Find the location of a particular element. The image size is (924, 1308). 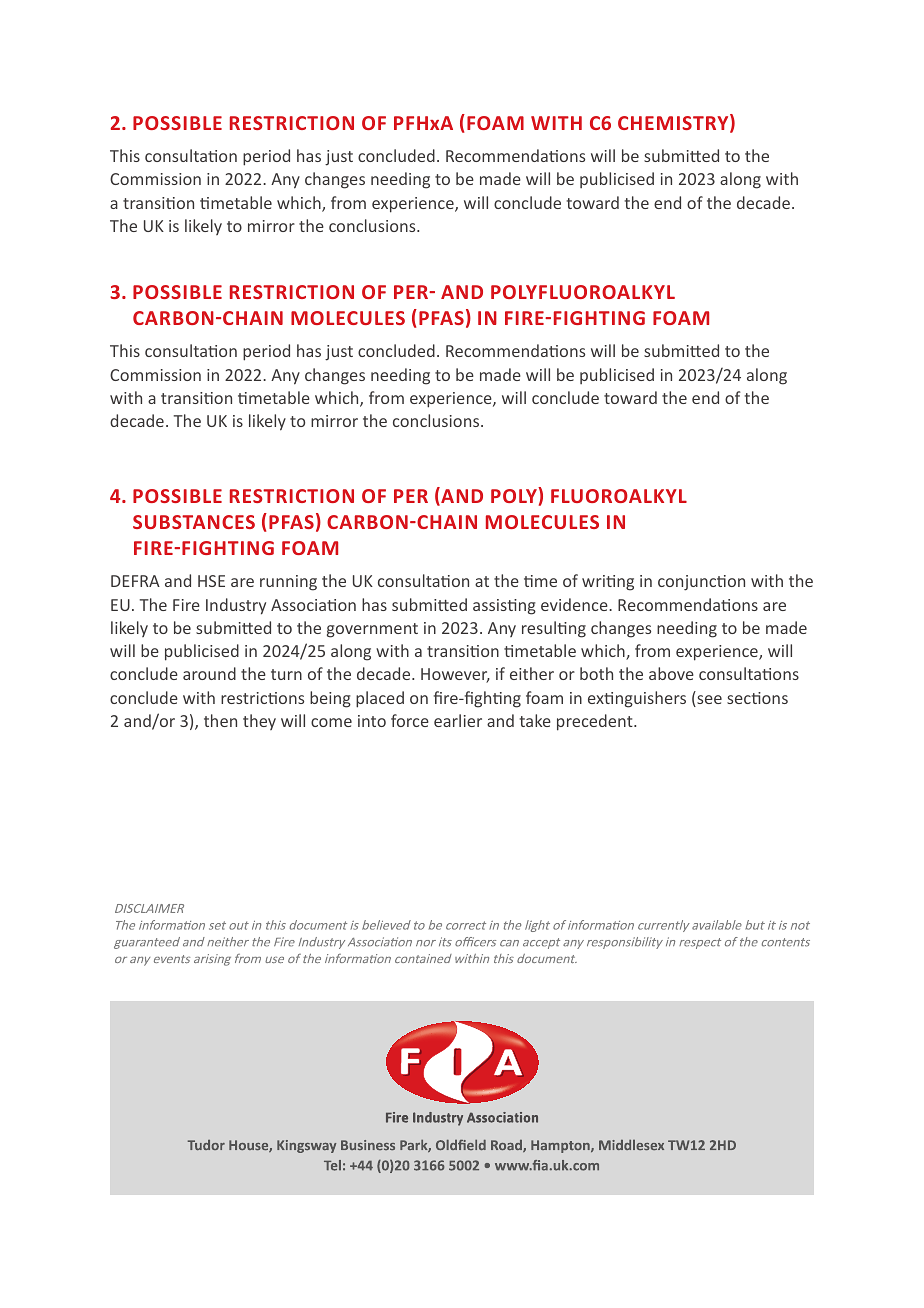

they is located at coordinates (259, 722).
